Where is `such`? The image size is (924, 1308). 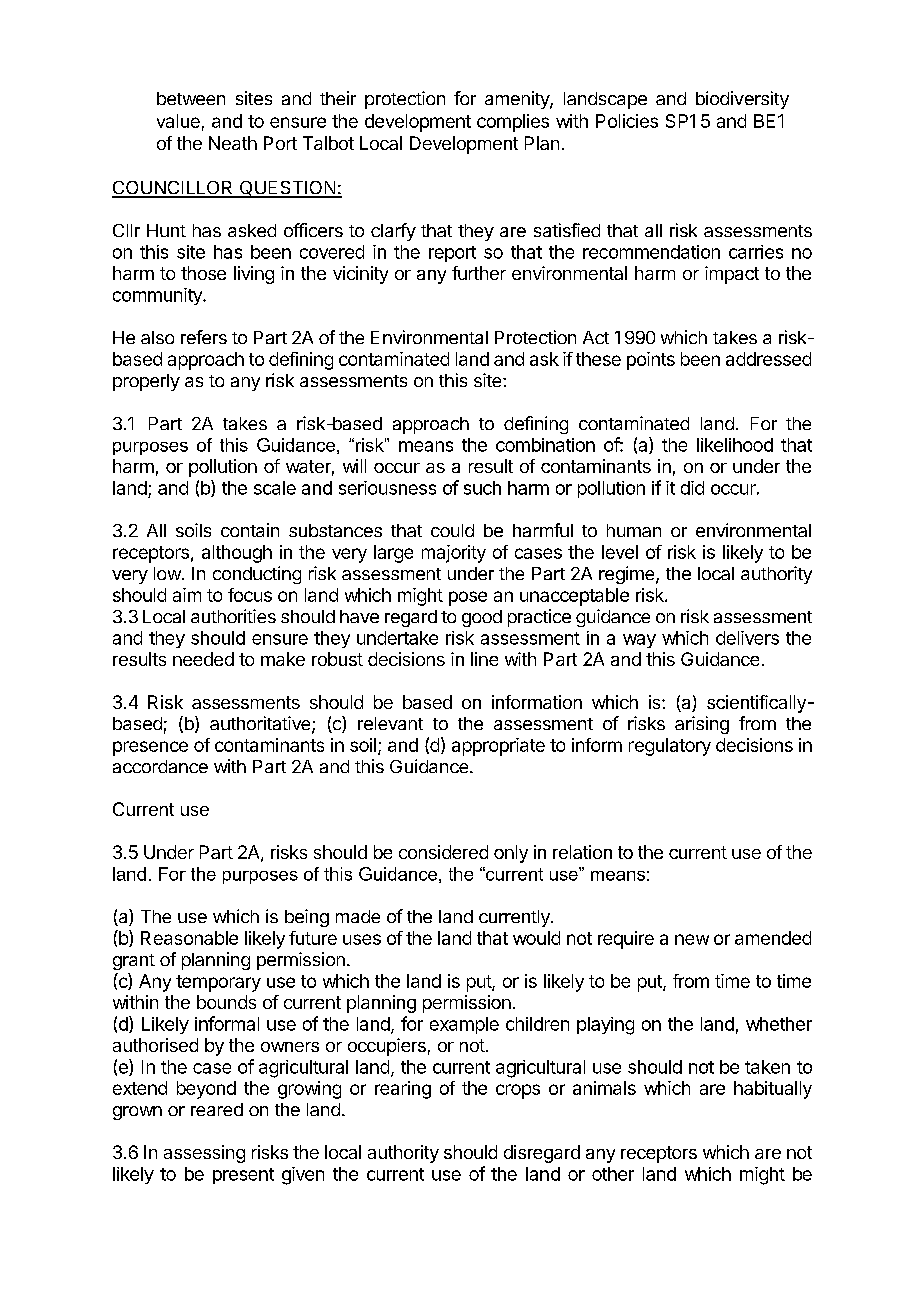 such is located at coordinates (482, 488).
